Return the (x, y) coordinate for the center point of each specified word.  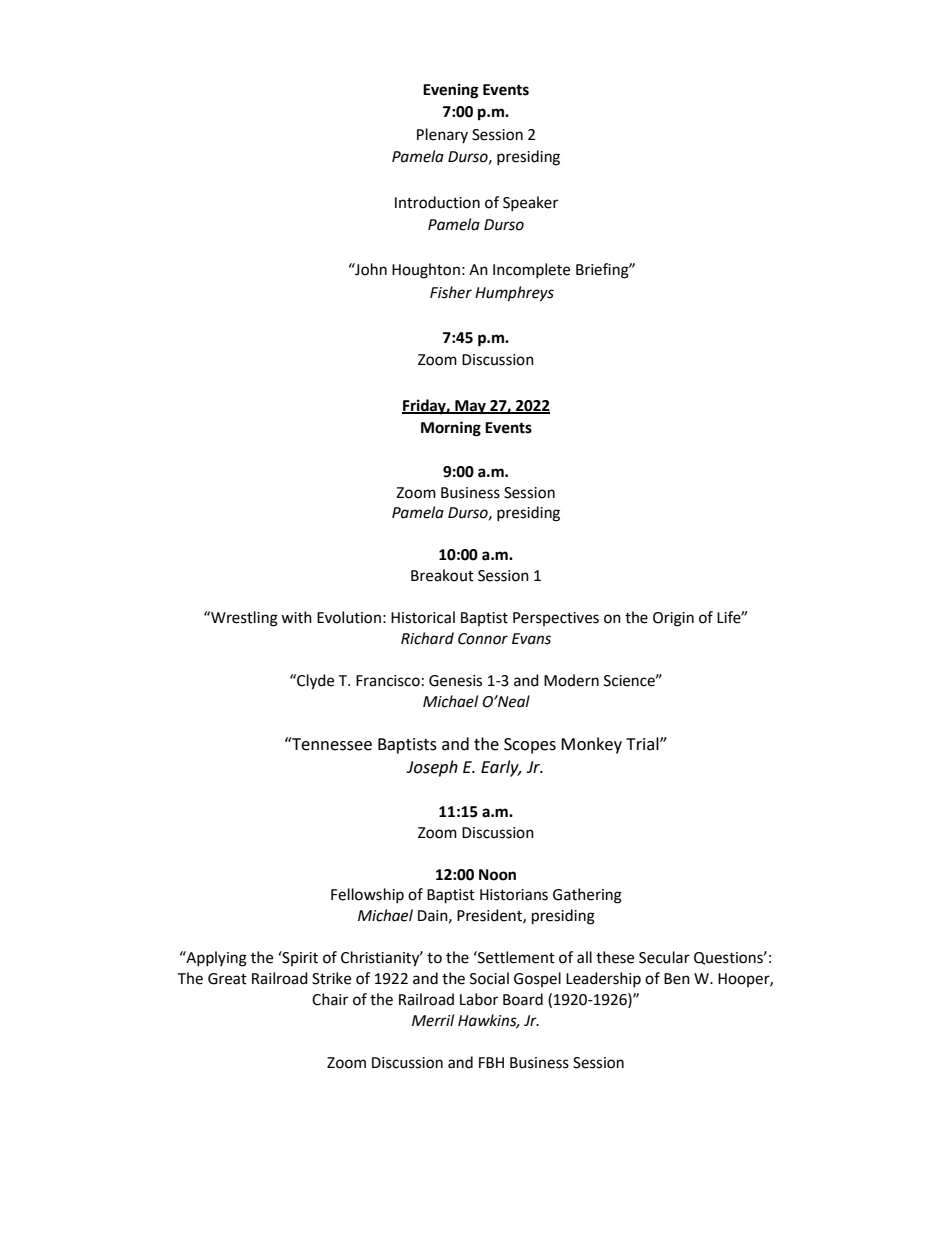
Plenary (442, 135)
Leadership (603, 979)
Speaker (530, 203)
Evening (451, 91)
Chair (330, 999)
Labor (479, 999)
